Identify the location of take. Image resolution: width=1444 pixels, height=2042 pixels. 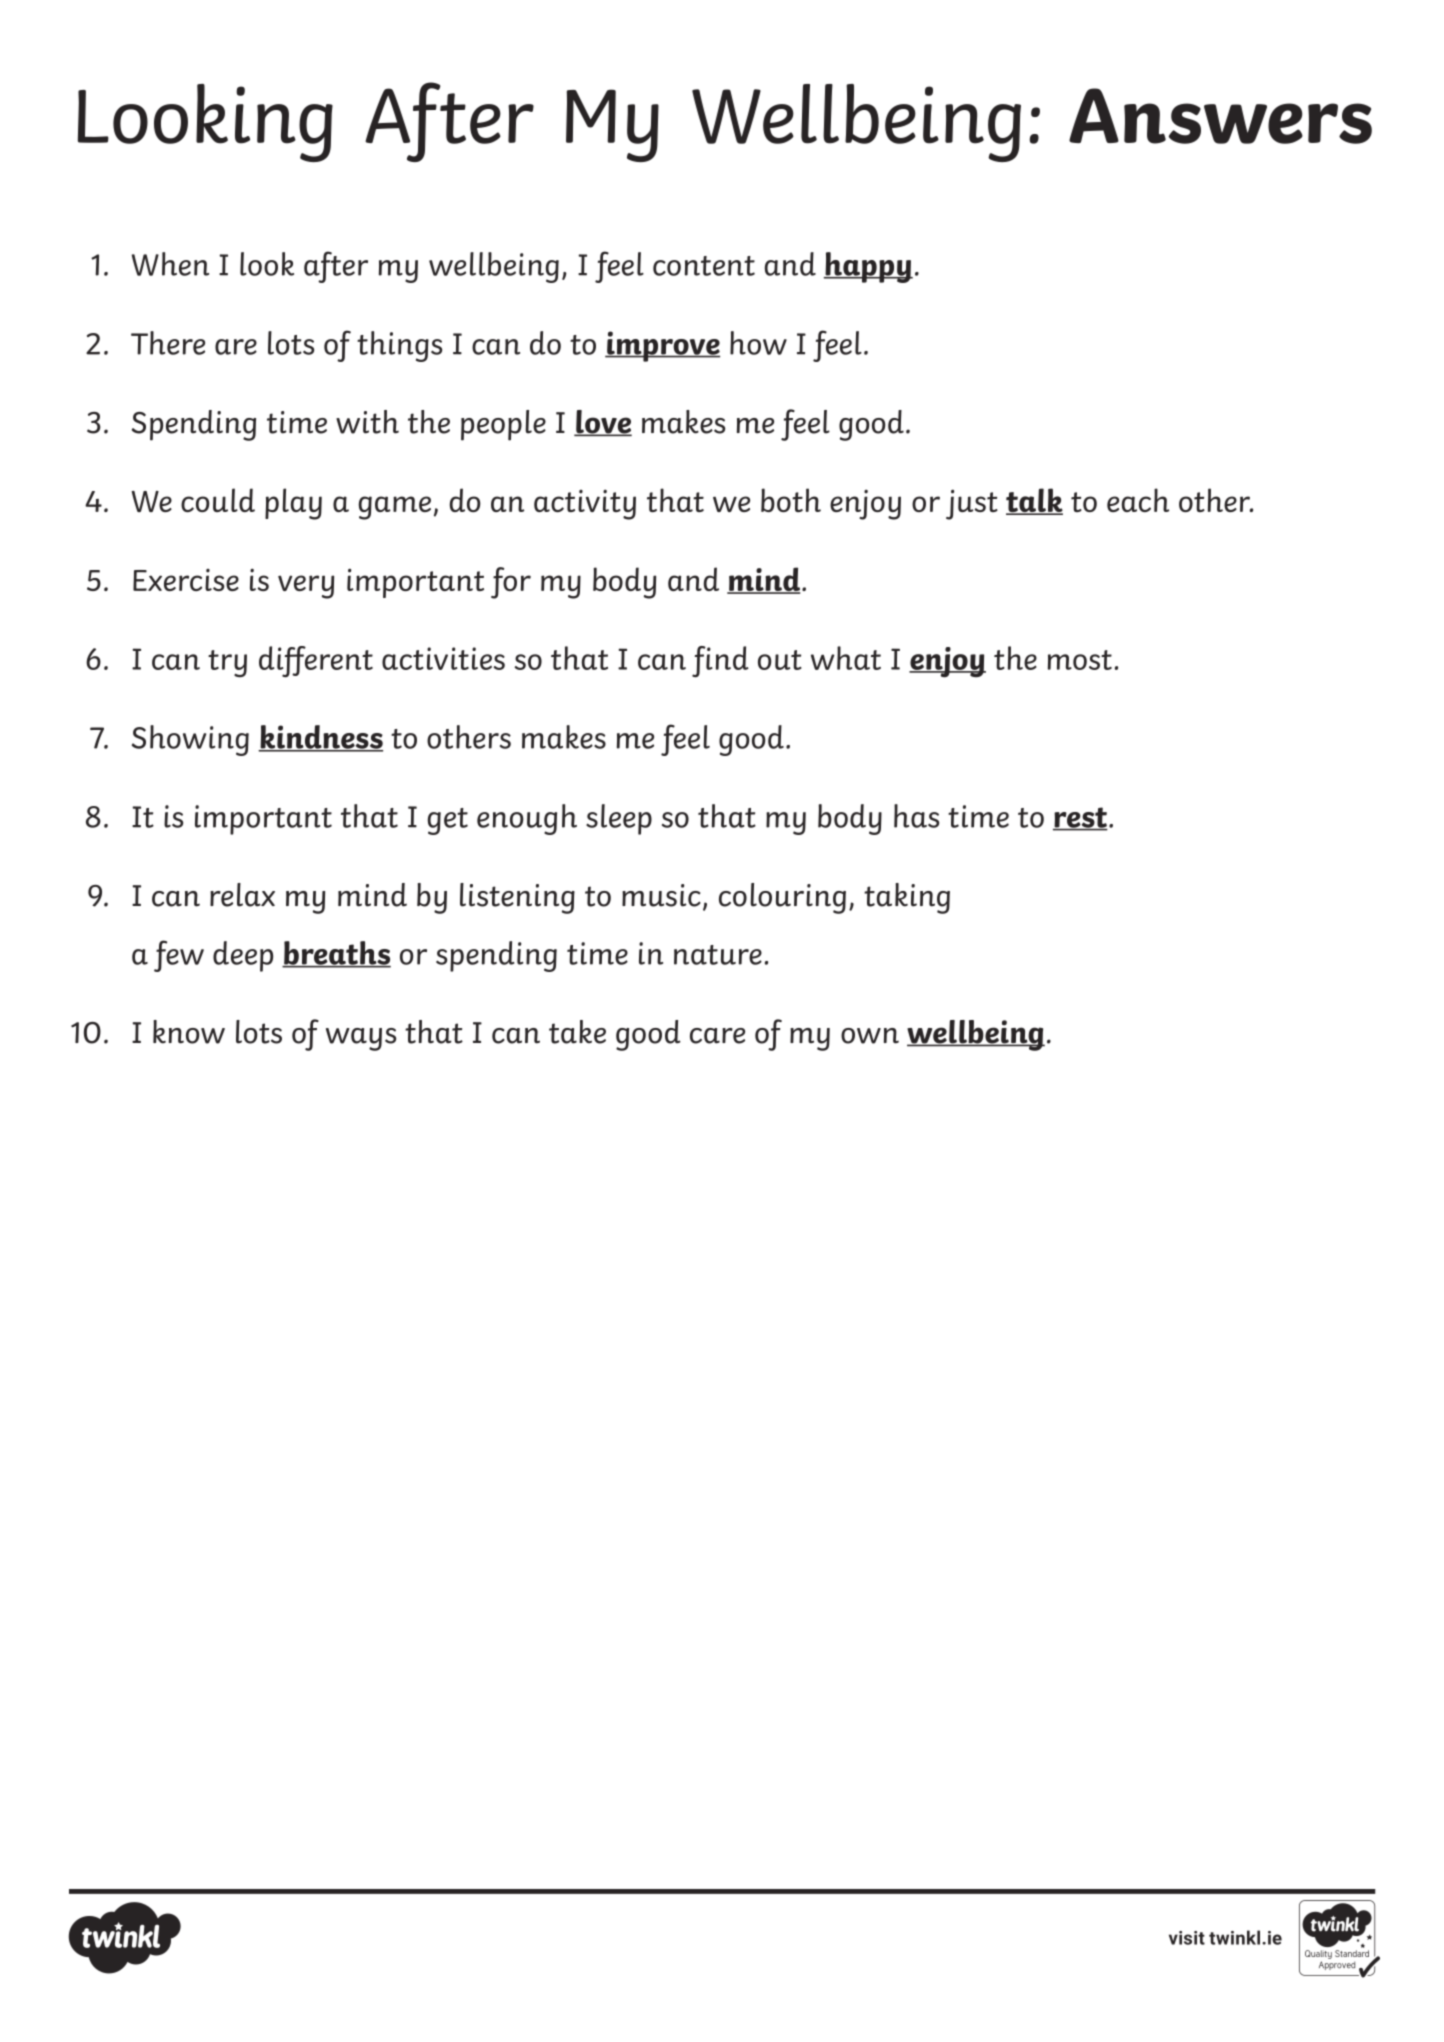
(577, 1032).
